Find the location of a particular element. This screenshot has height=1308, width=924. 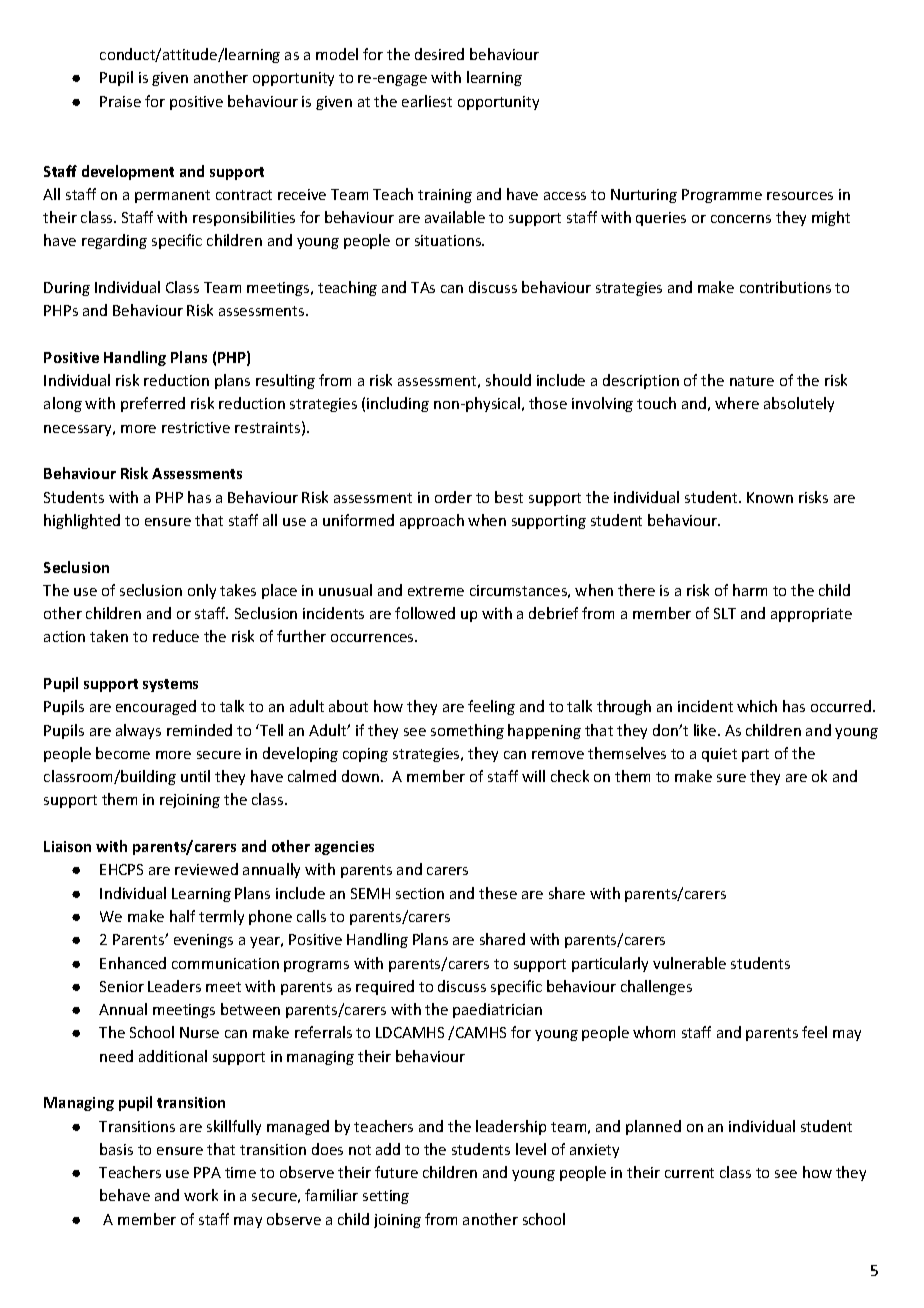

earliest is located at coordinates (427, 101).
